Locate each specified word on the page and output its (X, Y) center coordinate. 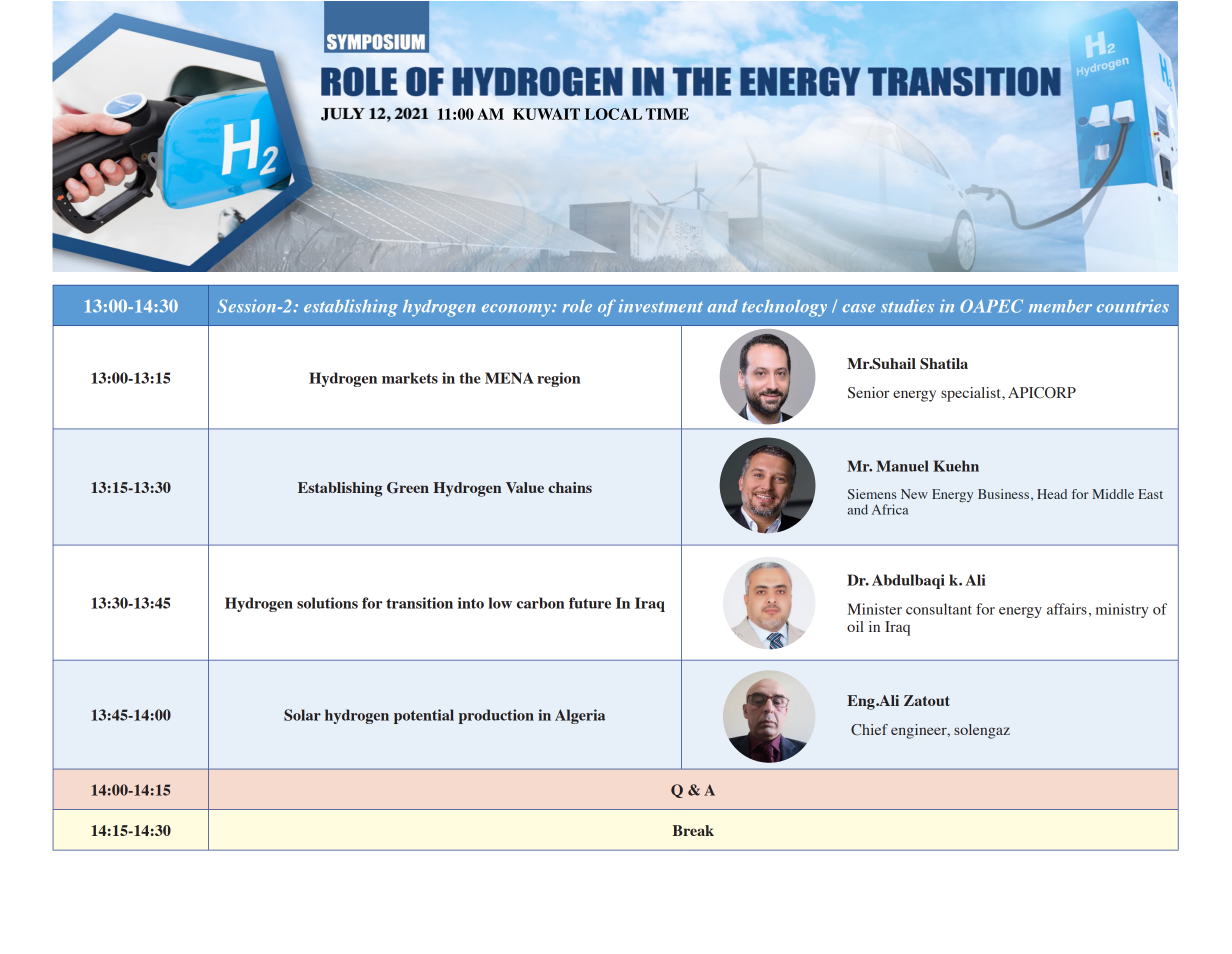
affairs (1067, 609)
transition (419, 603)
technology (784, 308)
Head (1052, 494)
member (1060, 306)
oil (855, 626)
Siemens (872, 494)
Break (693, 830)
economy (517, 310)
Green (408, 488)
